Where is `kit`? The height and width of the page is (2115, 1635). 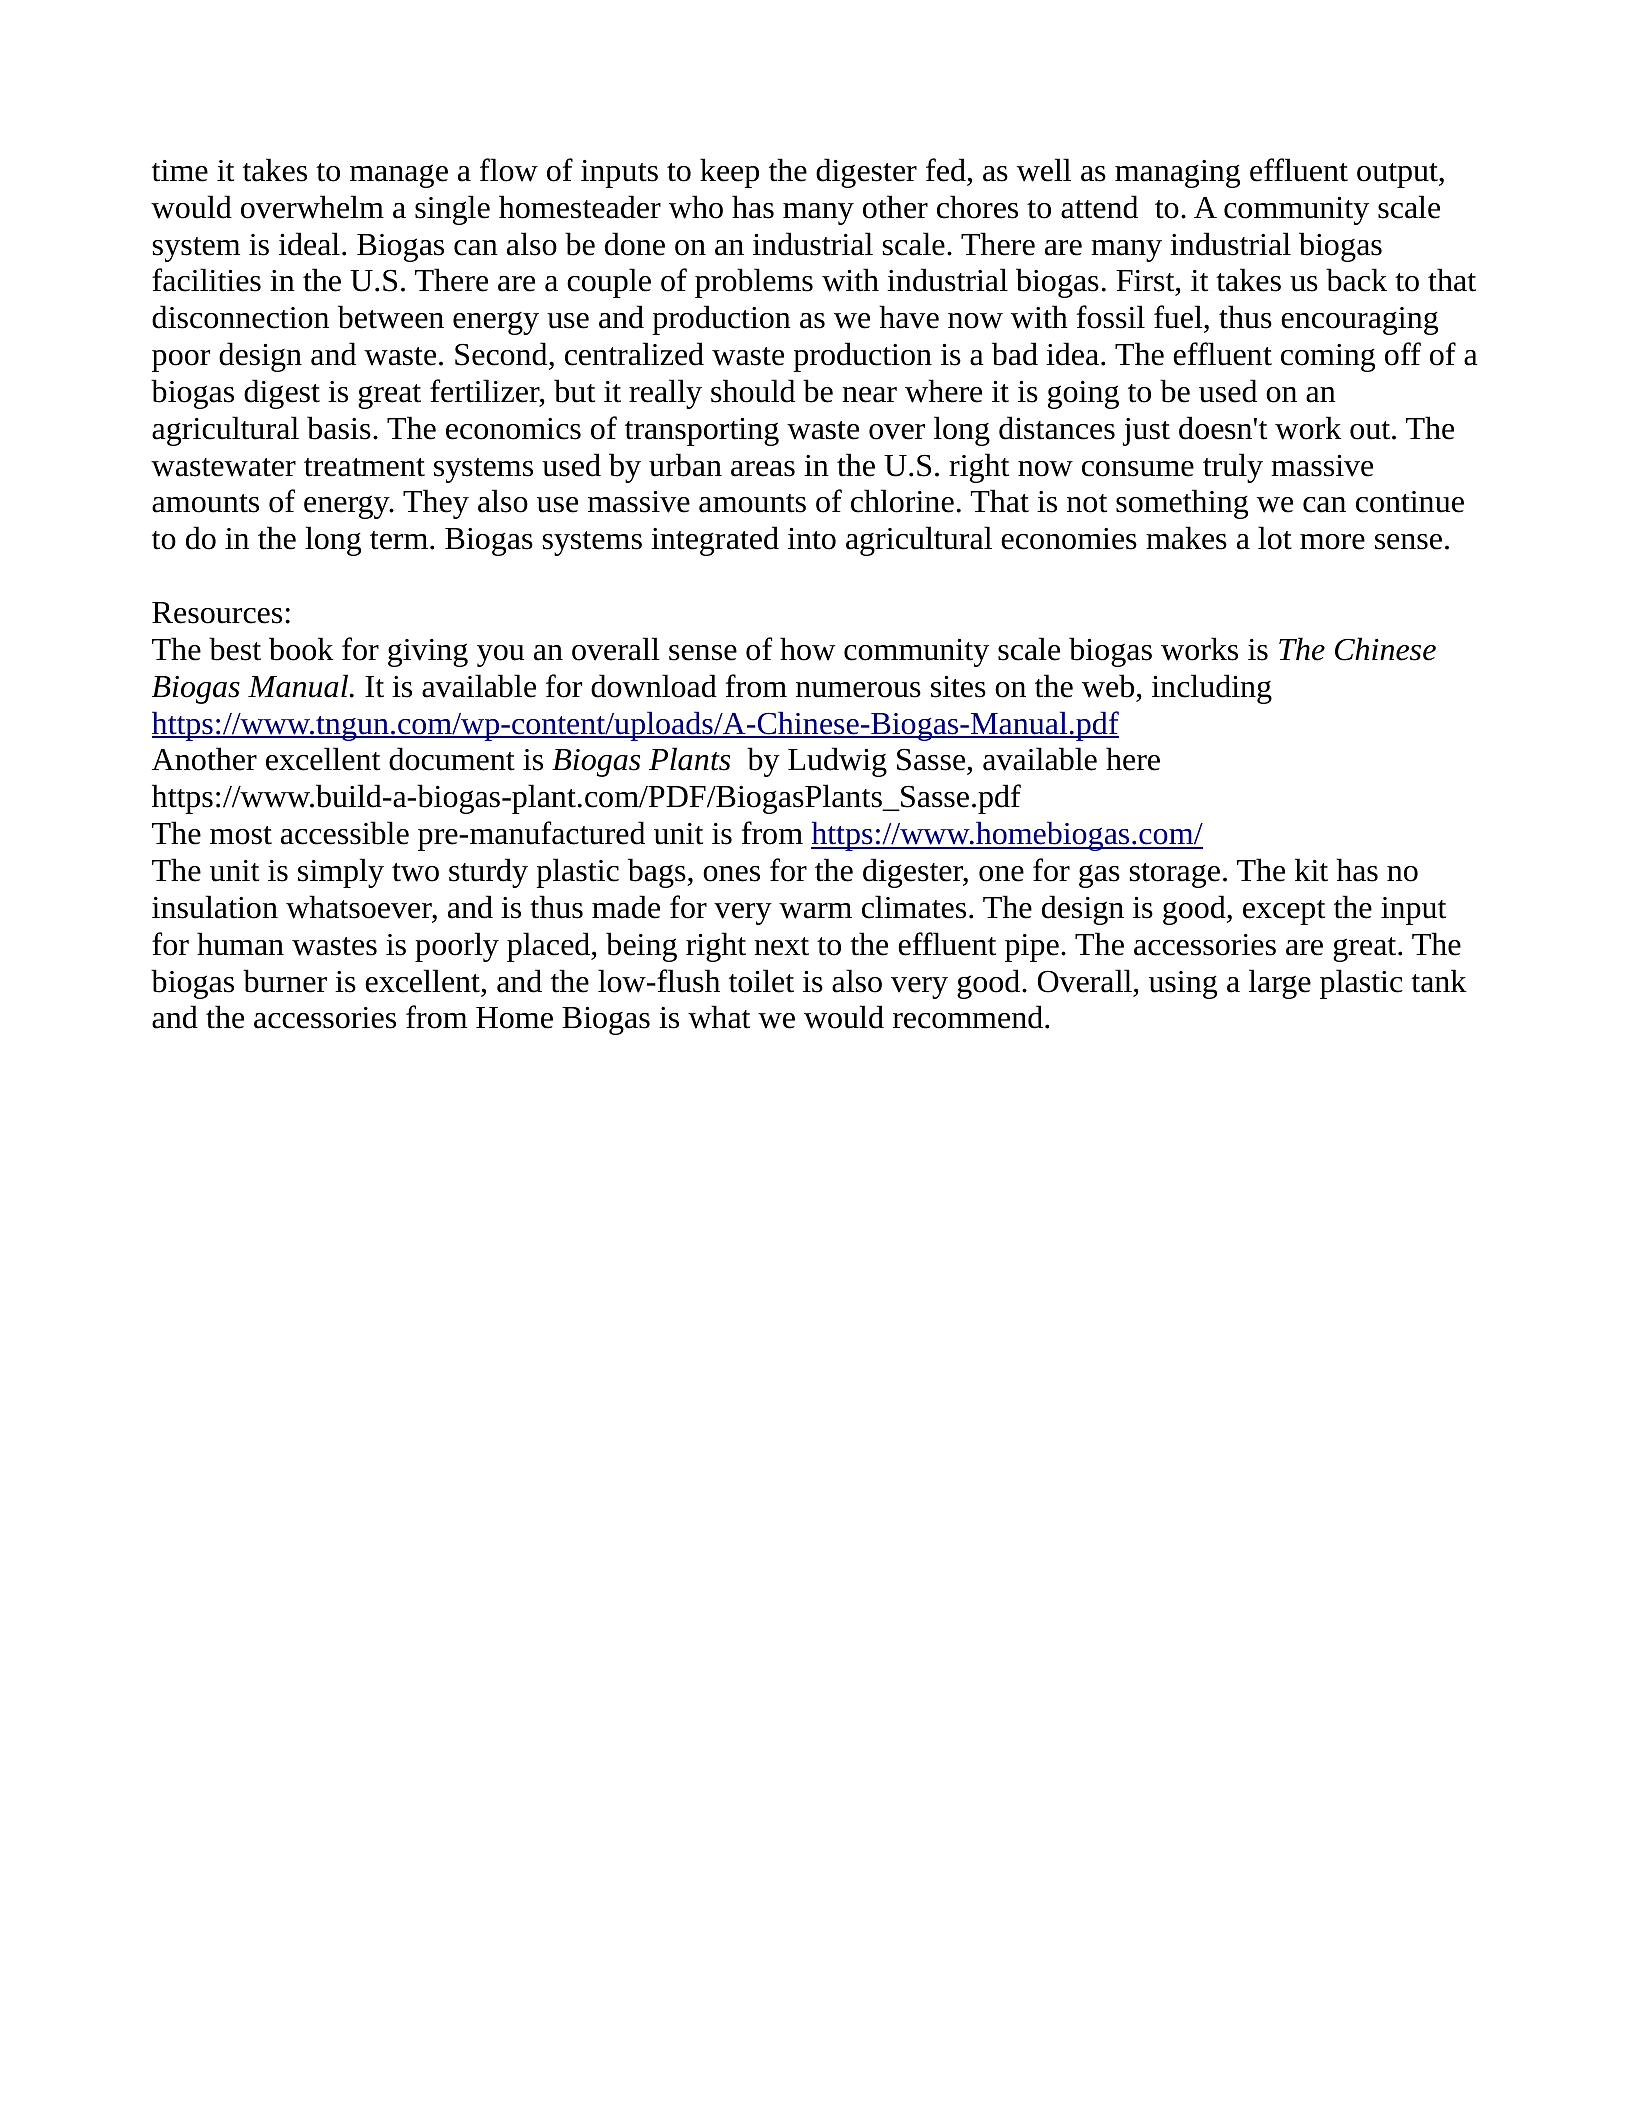 kit is located at coordinates (1311, 870).
